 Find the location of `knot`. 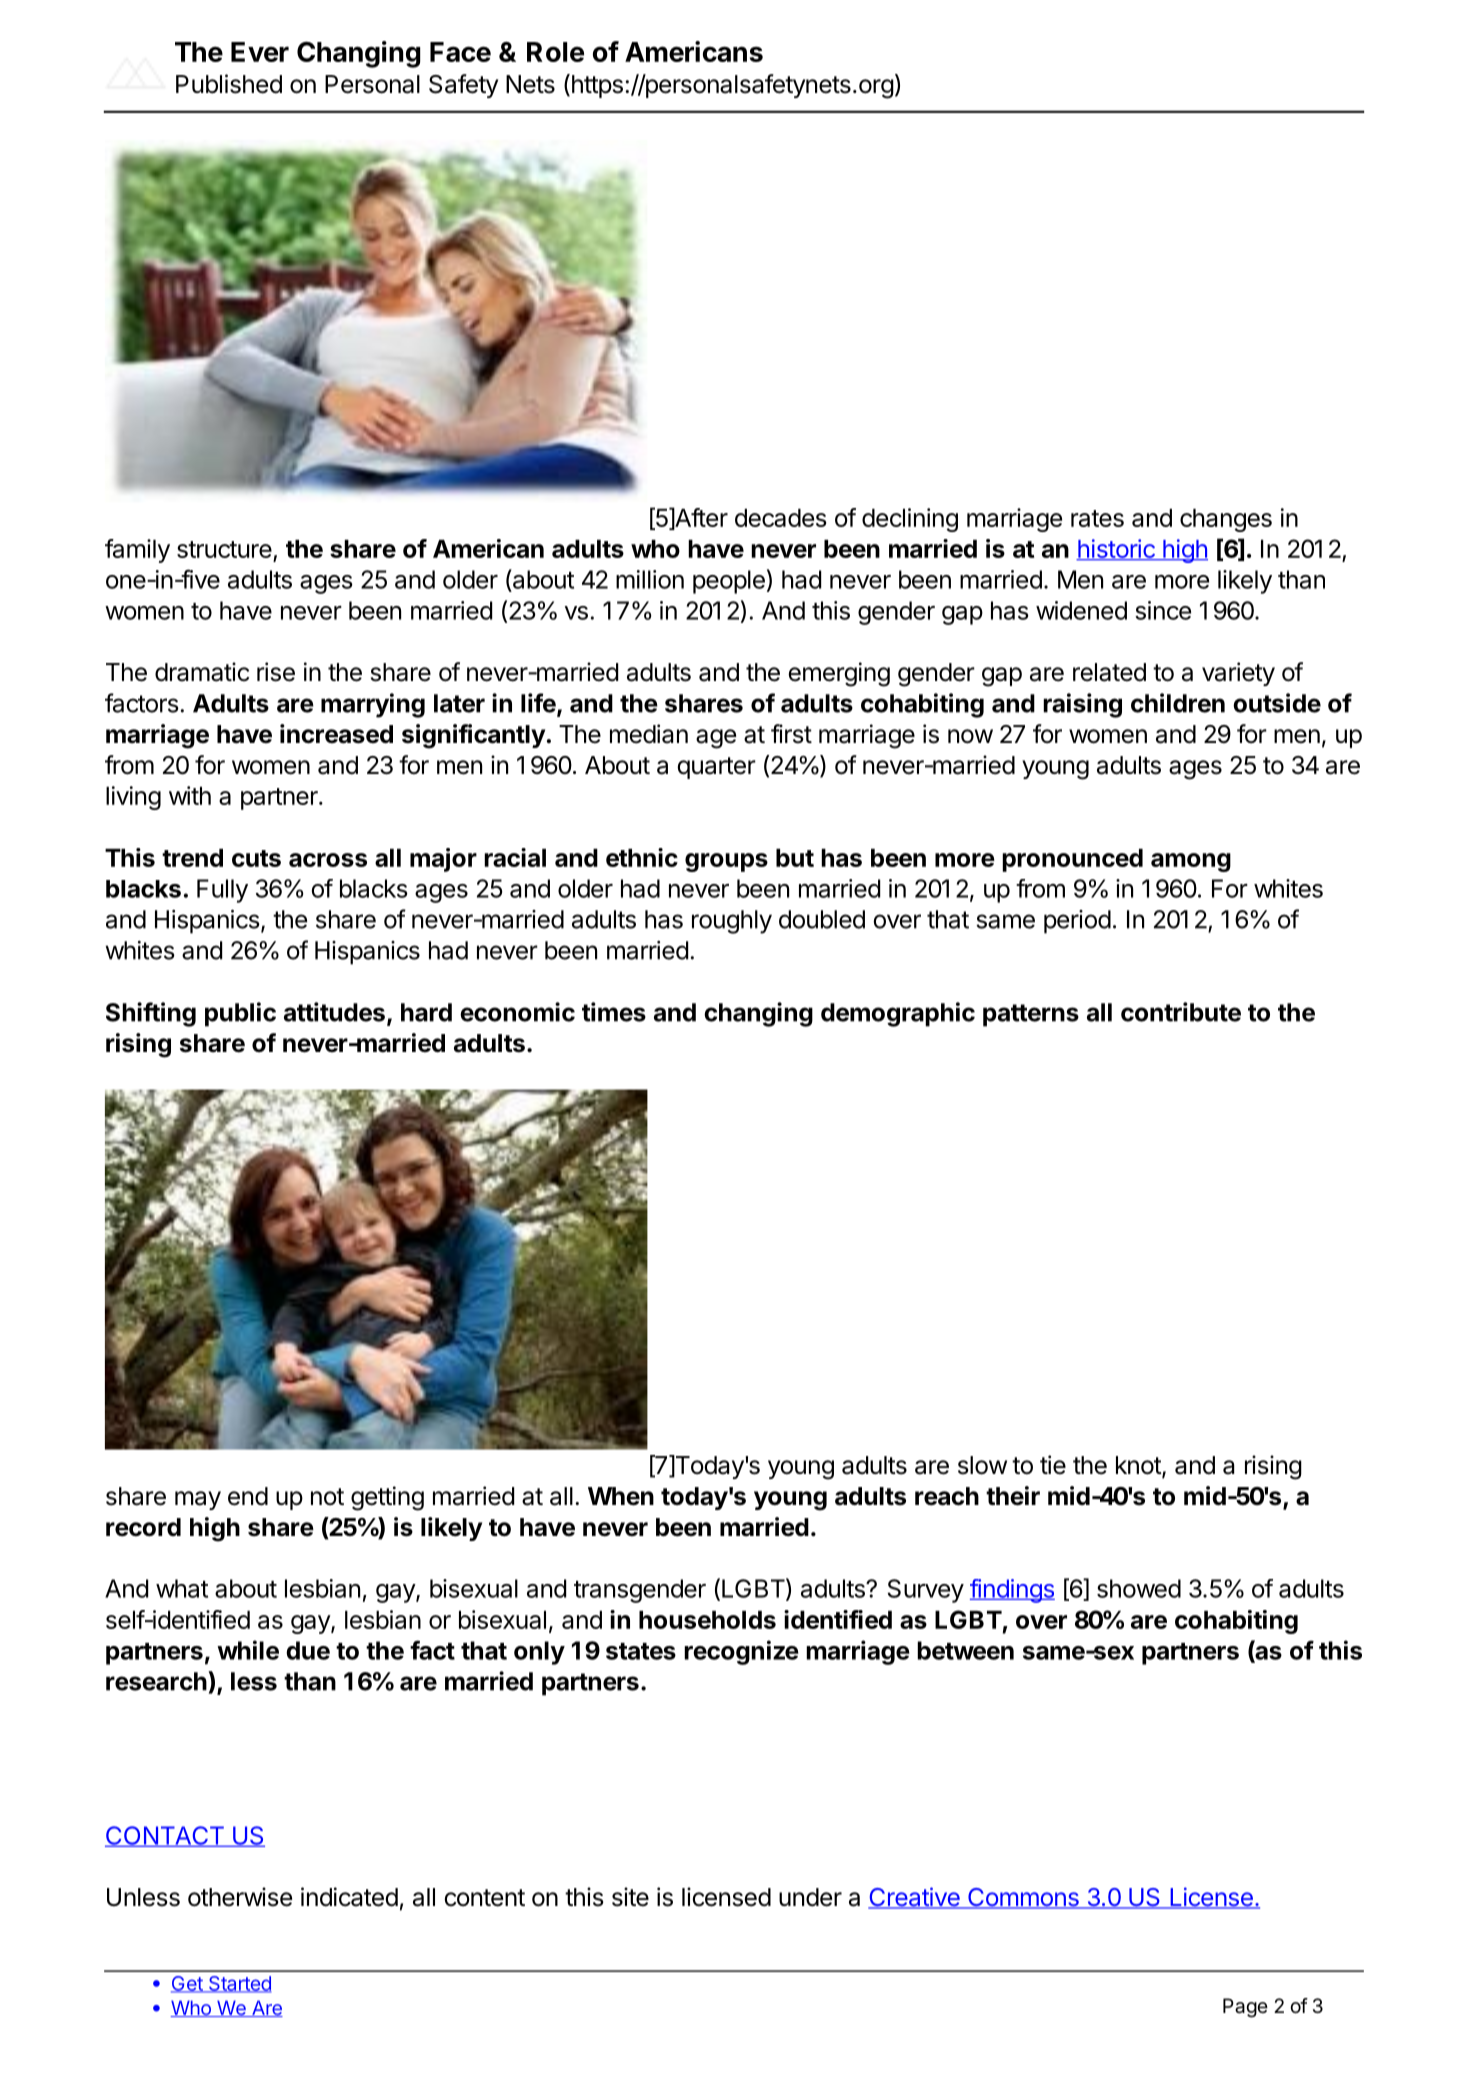

knot is located at coordinates (1139, 1466).
